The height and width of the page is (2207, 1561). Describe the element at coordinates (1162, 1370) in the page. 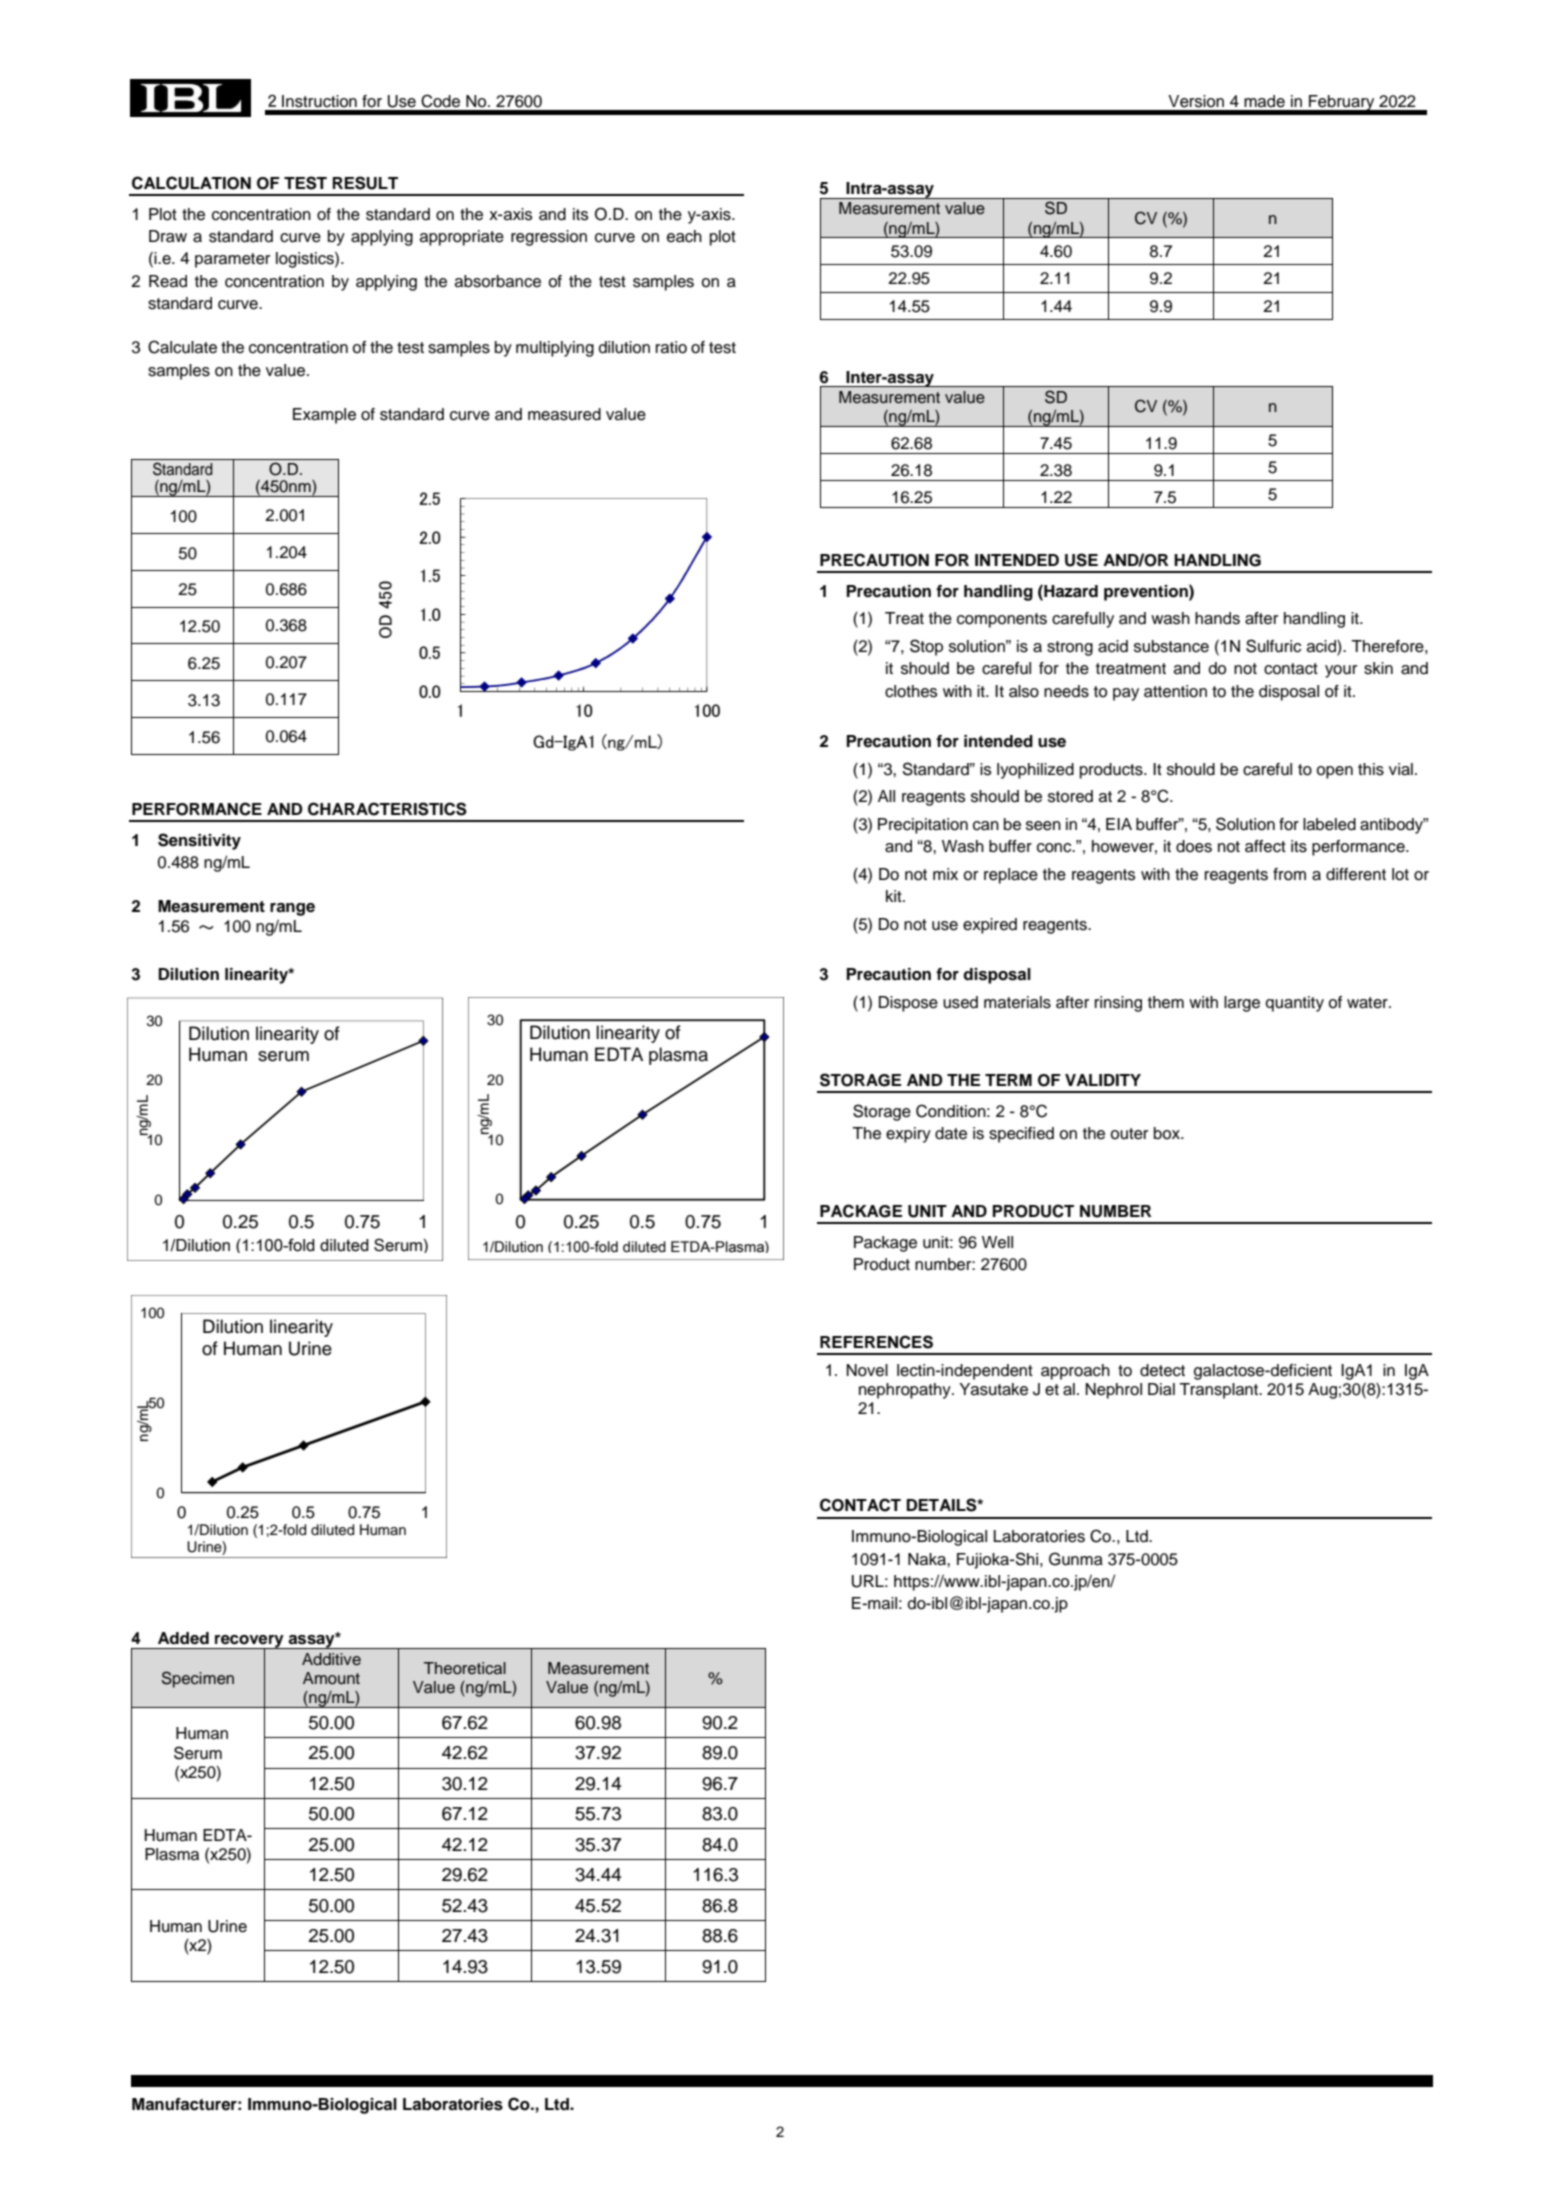

I see `detect` at that location.
